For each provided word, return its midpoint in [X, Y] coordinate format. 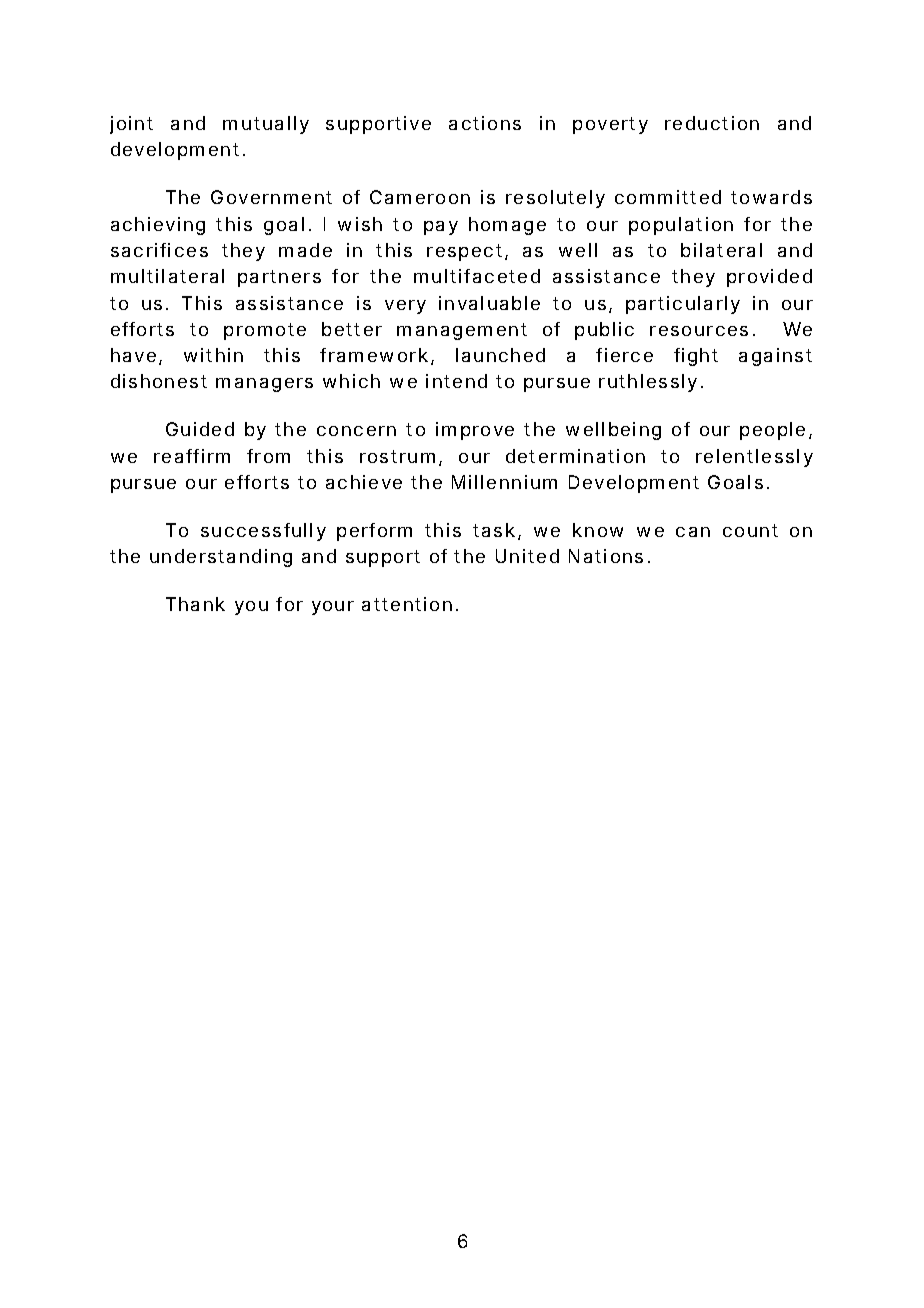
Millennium [504, 482]
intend [456, 381]
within [213, 355]
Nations [609, 556]
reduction [712, 123]
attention [409, 604]
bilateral [721, 250]
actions [485, 123]
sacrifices [159, 250]
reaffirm [192, 456]
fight [696, 357]
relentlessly [754, 458]
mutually [266, 125]
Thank [195, 604]
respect [466, 252]
